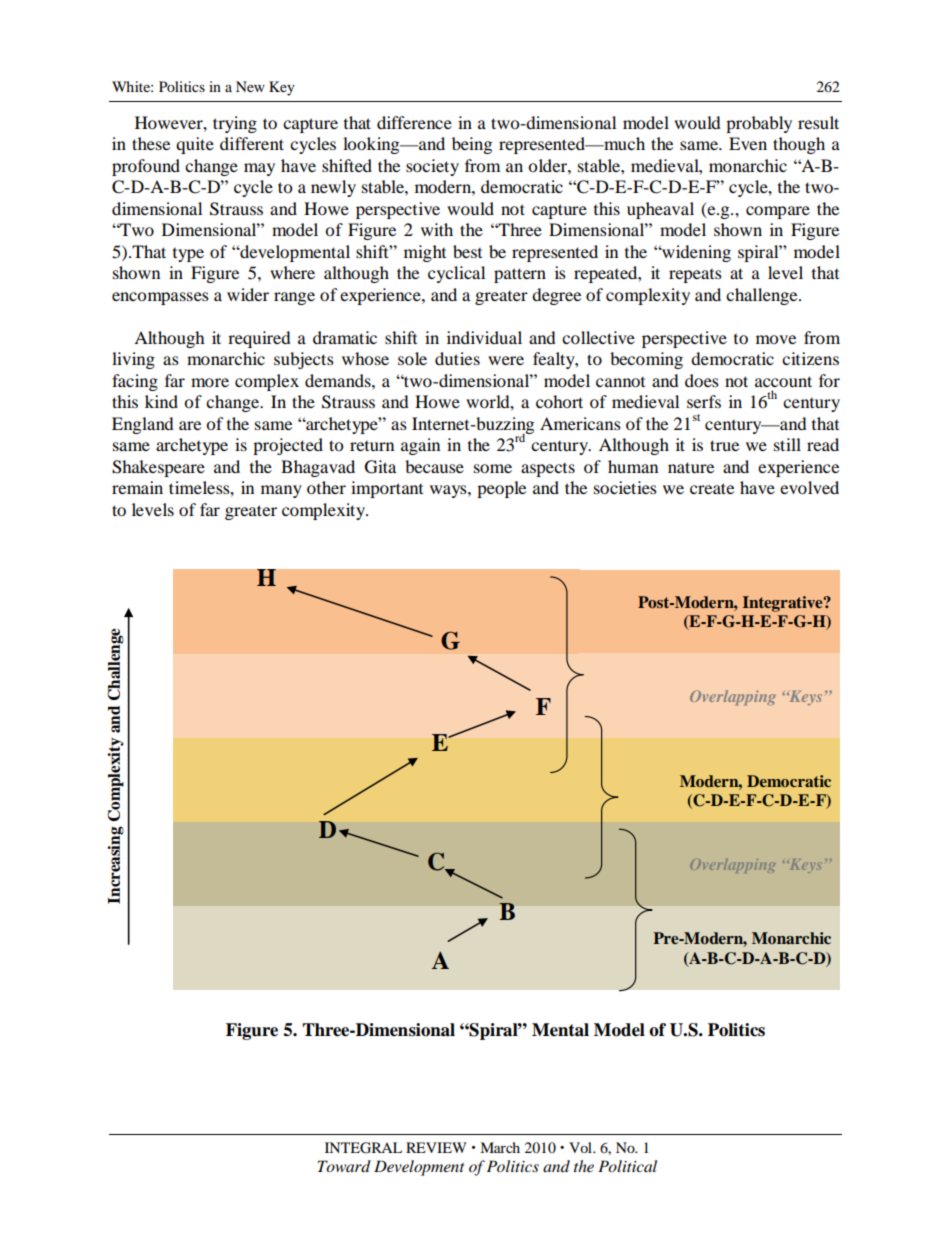 This screenshot has height=1233, width=952. I want to click on being, so click(472, 145).
